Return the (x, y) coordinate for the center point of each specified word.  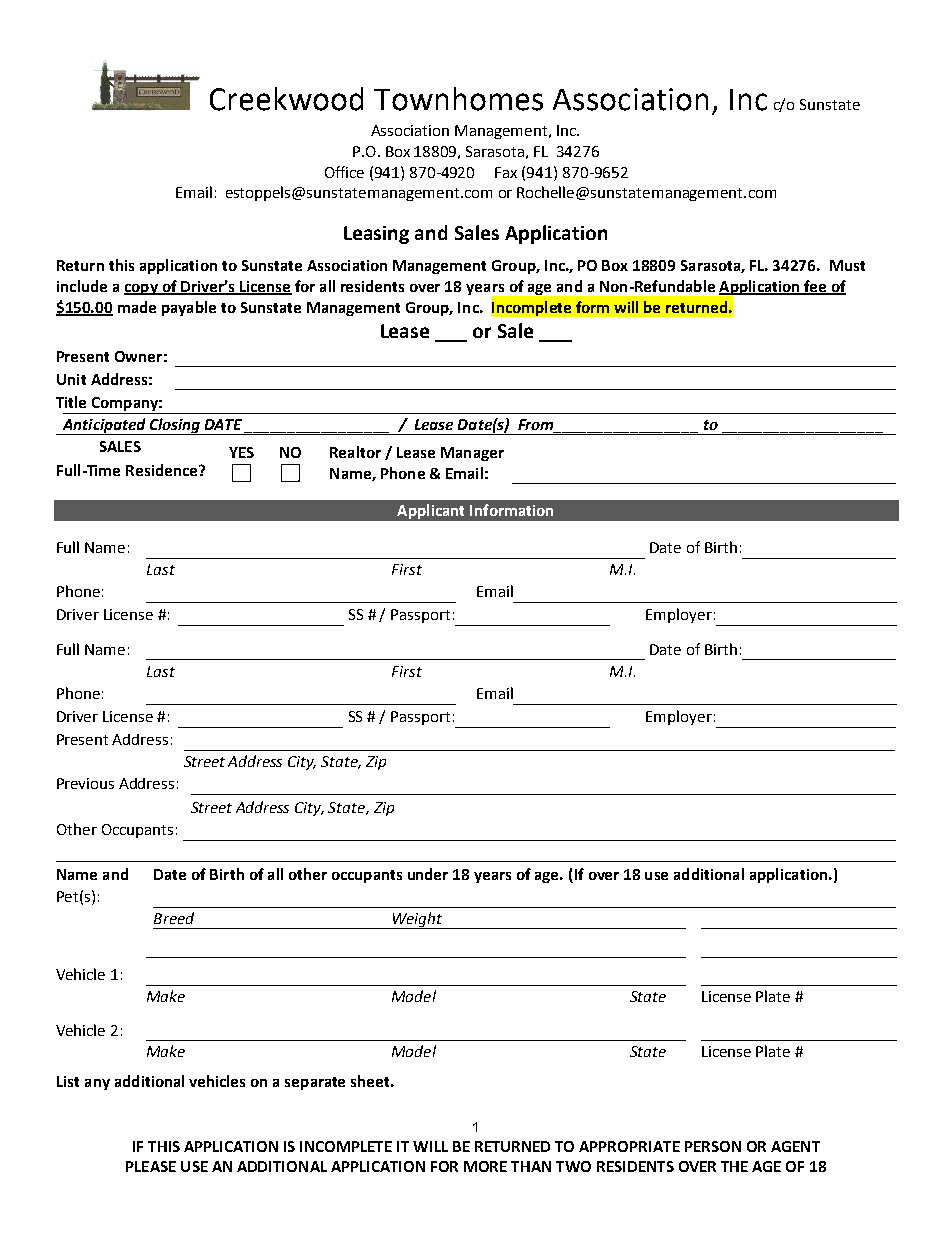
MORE (485, 1166)
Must (847, 265)
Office (344, 172)
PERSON (713, 1146)
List (68, 1081)
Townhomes (458, 99)
